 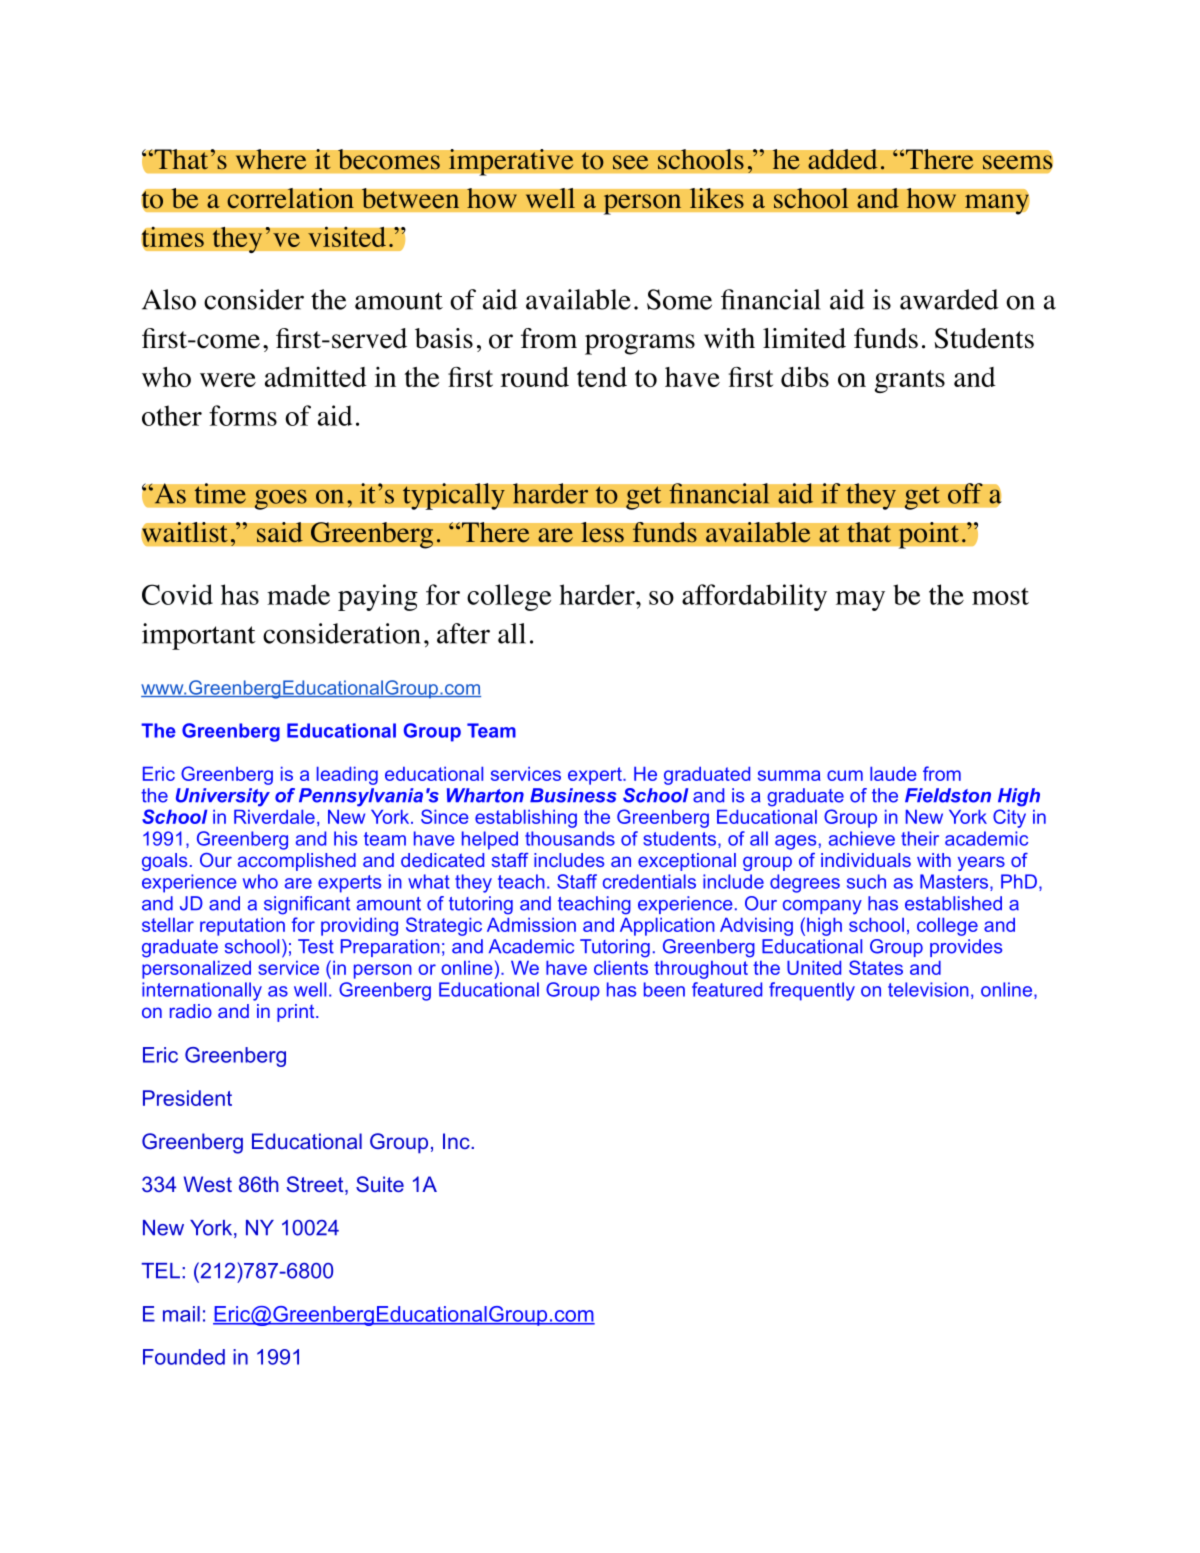 What do you see at coordinates (640, 344) in the image?
I see `programs` at bounding box center [640, 344].
